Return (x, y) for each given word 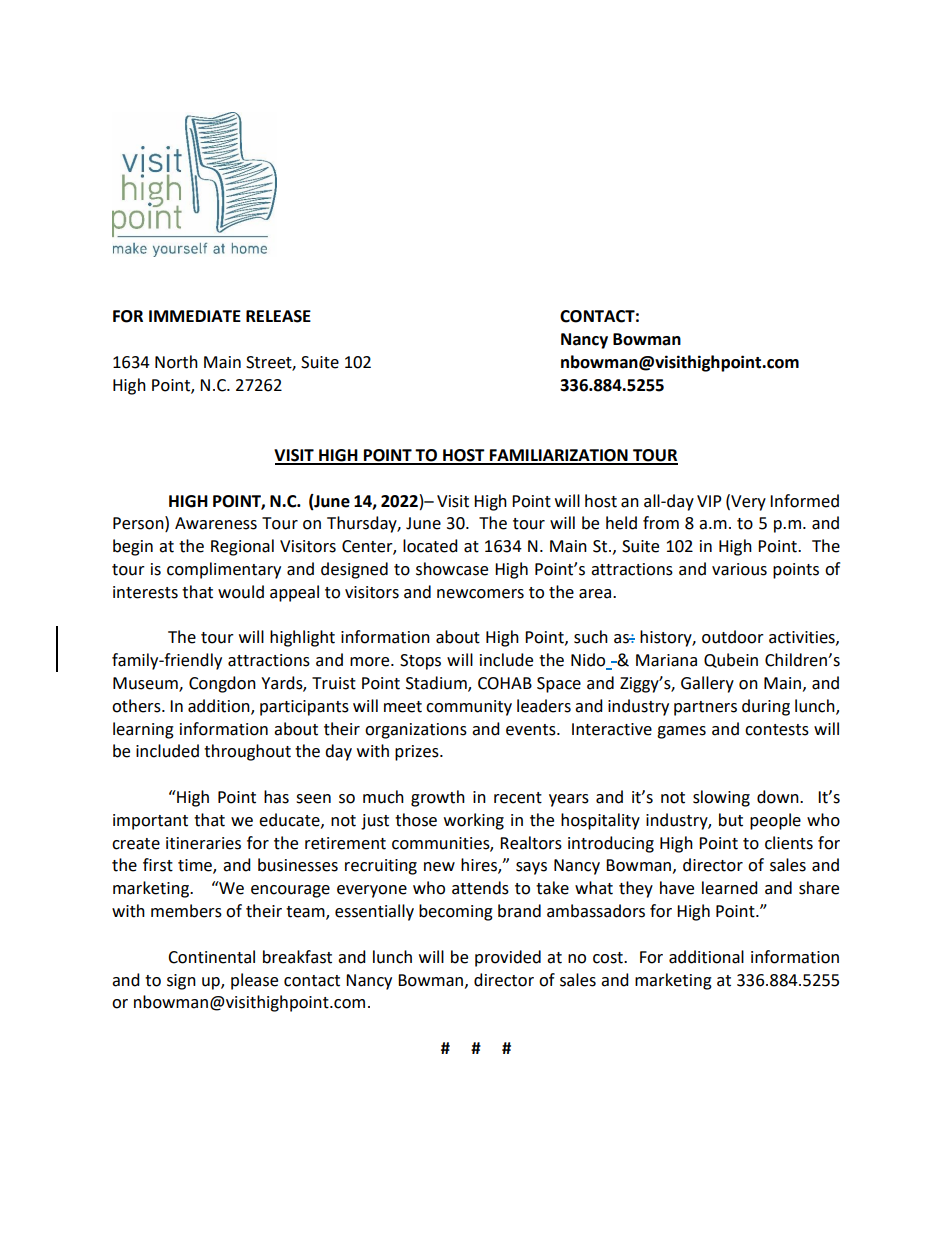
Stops (420, 662)
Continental (211, 957)
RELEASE (278, 316)
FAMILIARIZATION (559, 456)
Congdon (222, 684)
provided (508, 958)
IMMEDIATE (195, 316)
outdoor (733, 637)
